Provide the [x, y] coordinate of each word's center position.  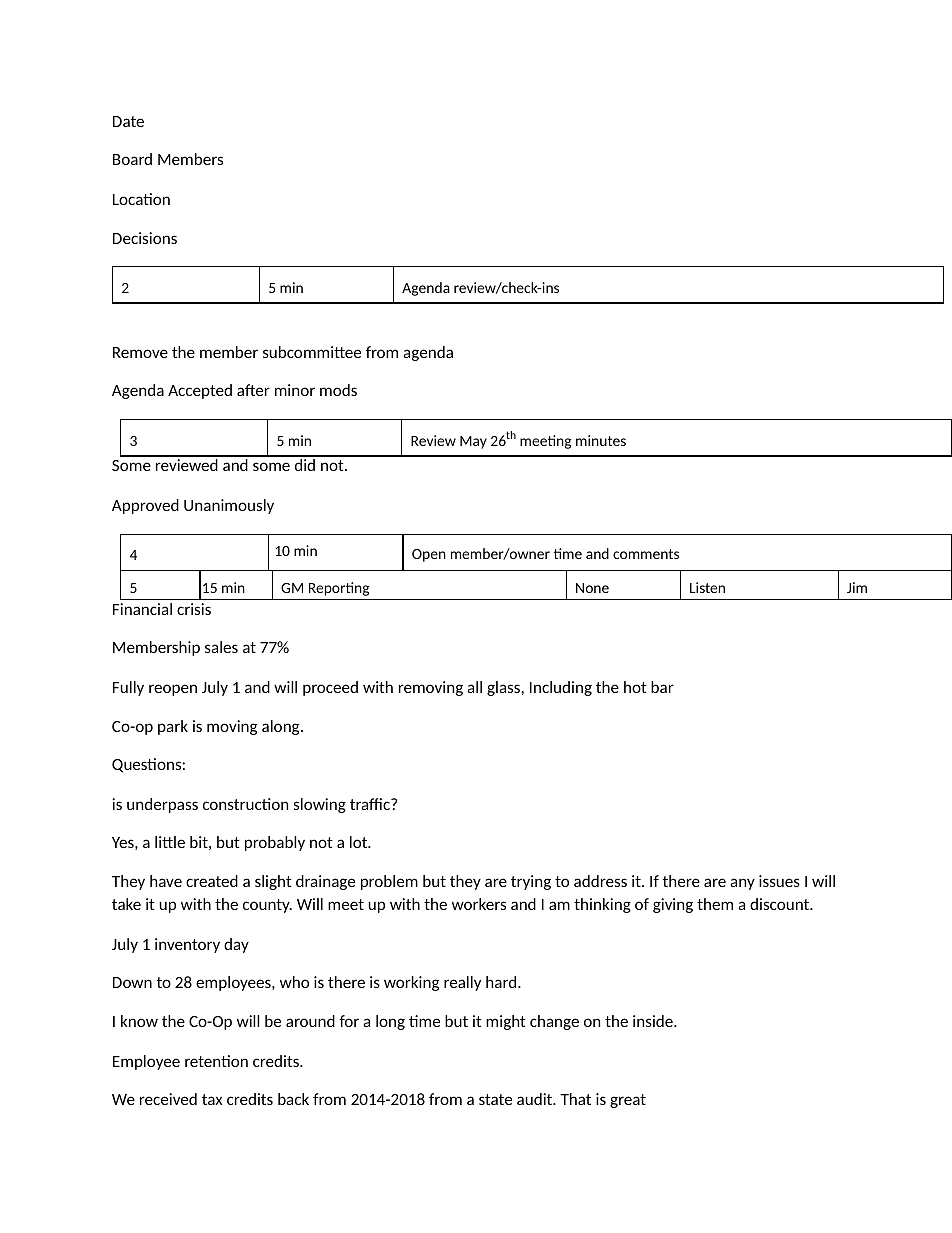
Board [132, 159]
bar [662, 687]
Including [561, 688]
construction [245, 804]
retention [216, 1061]
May [473, 442]
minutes [601, 440]
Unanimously [229, 506]
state [495, 1099]
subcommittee [312, 352]
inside [654, 1021]
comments [646, 554]
